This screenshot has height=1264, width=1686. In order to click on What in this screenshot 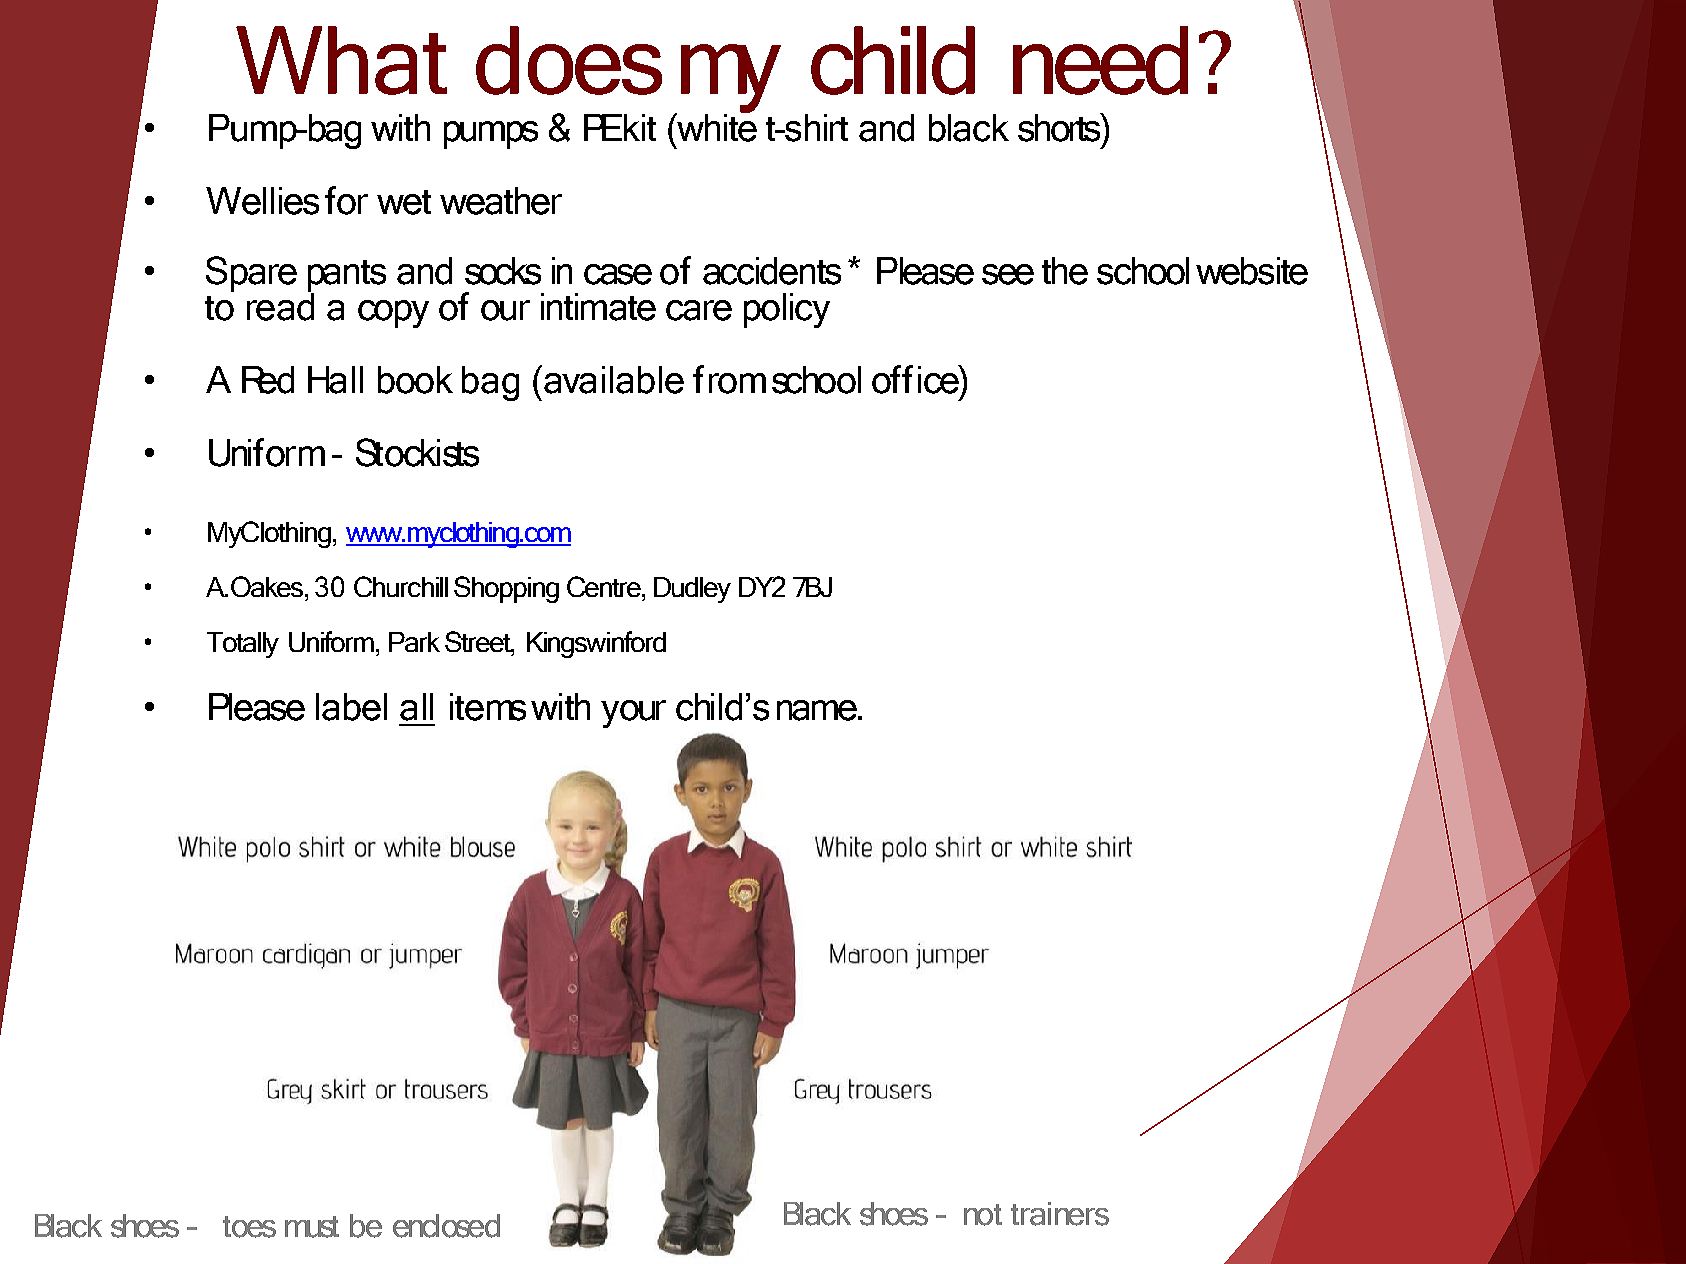, I will do `click(341, 60)`.
